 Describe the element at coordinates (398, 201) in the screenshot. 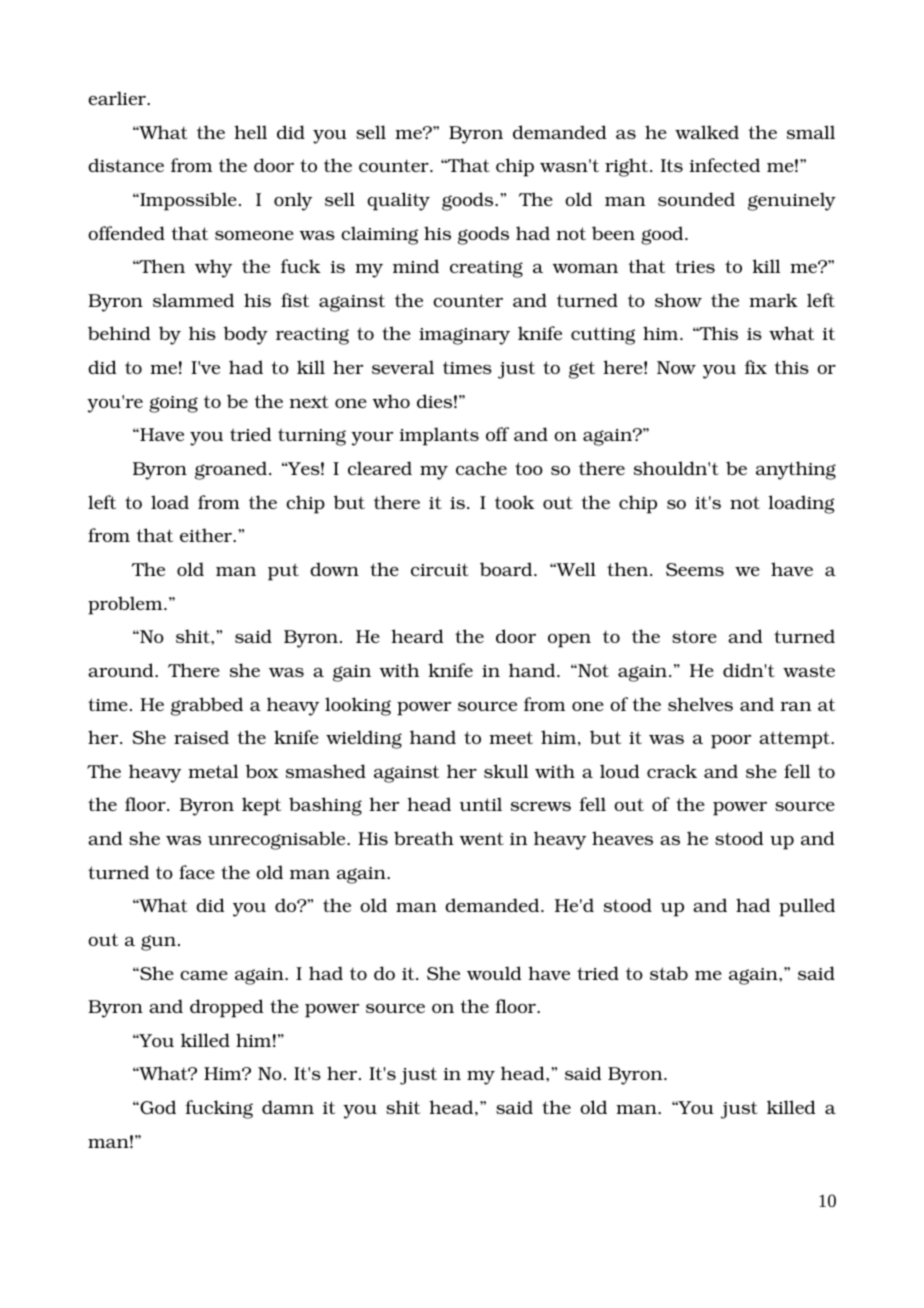

I see `quality` at that location.
